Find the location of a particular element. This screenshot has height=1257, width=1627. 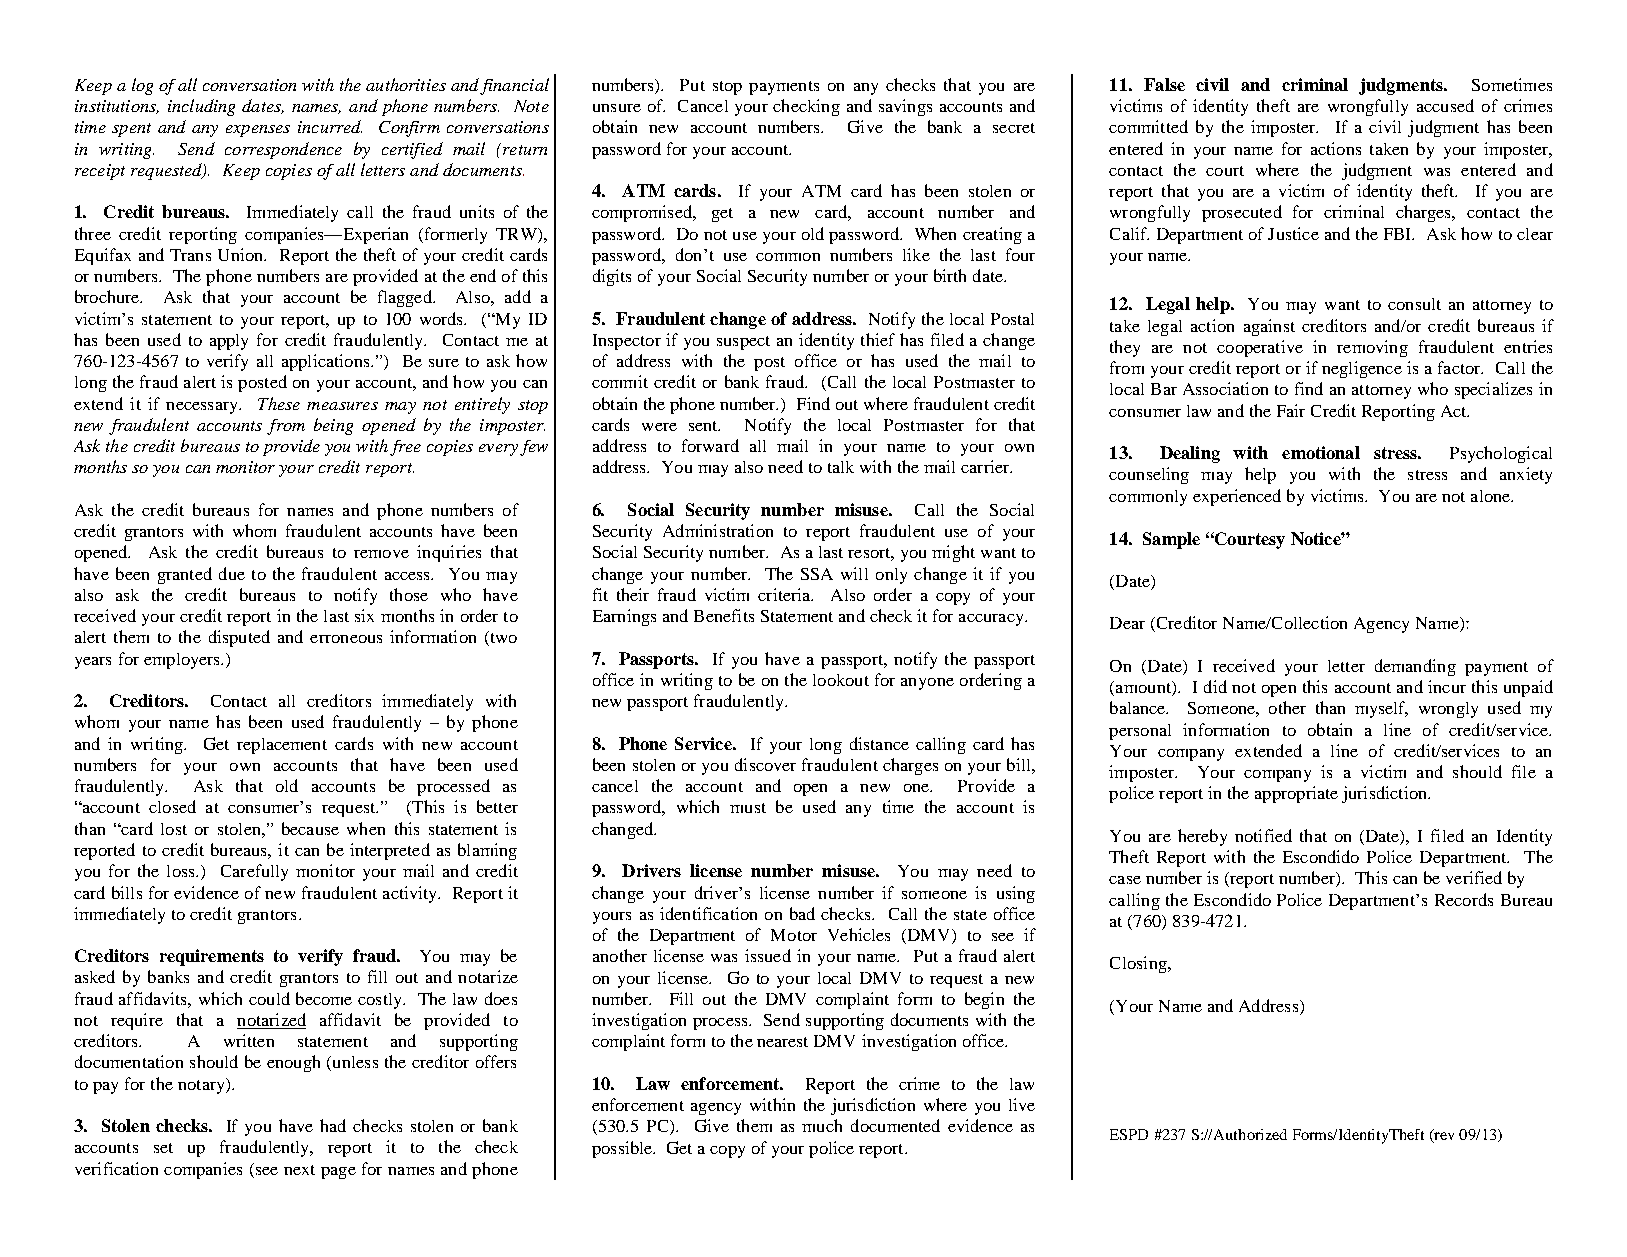

being is located at coordinates (333, 426).
